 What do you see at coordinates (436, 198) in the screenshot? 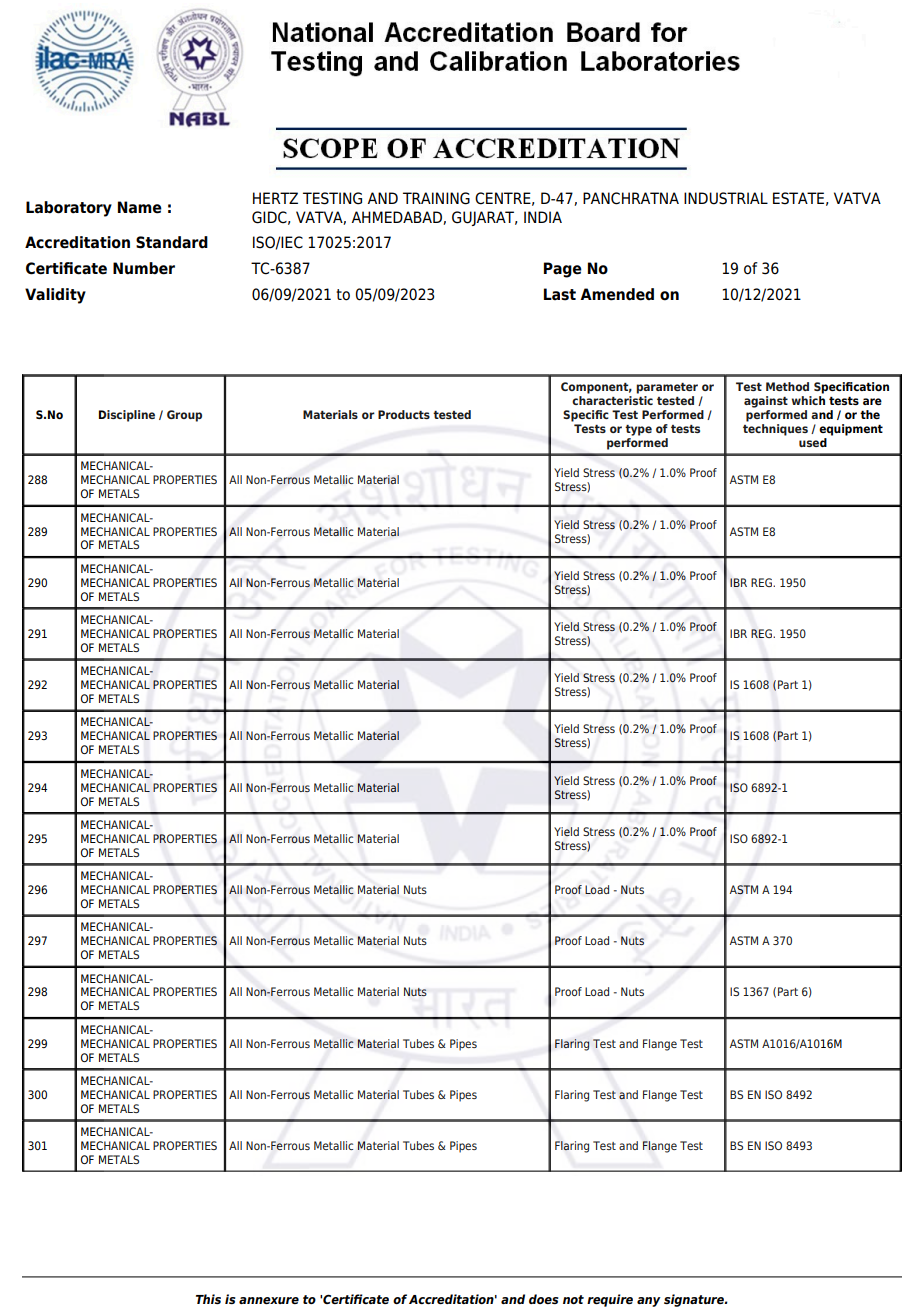
I see `TRAINING` at bounding box center [436, 198].
